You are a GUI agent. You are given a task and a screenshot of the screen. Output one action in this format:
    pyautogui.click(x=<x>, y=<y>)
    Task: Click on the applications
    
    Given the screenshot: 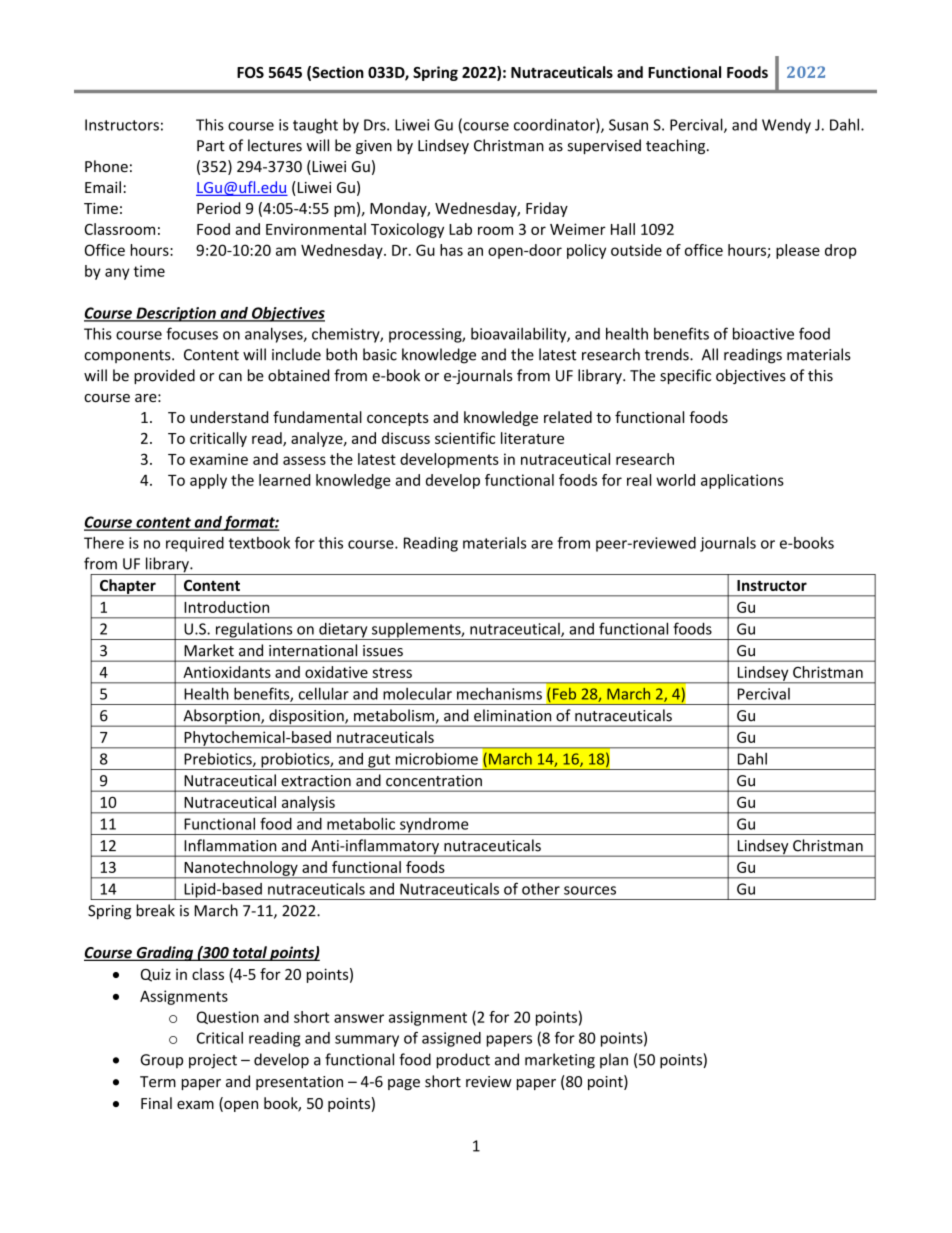 What is the action you would take?
    pyautogui.click(x=742, y=481)
